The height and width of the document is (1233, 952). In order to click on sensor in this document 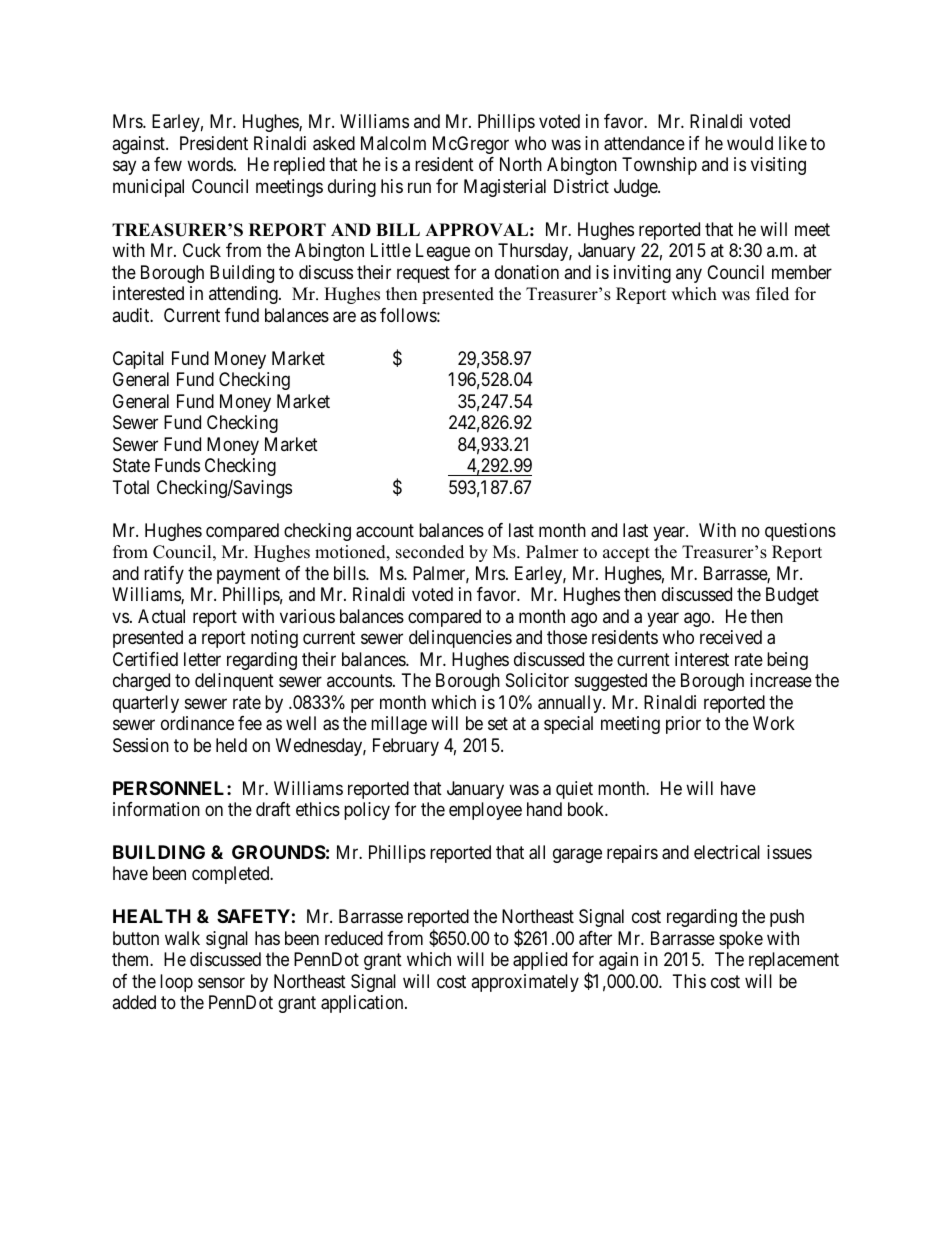, I will do `click(221, 982)`.
